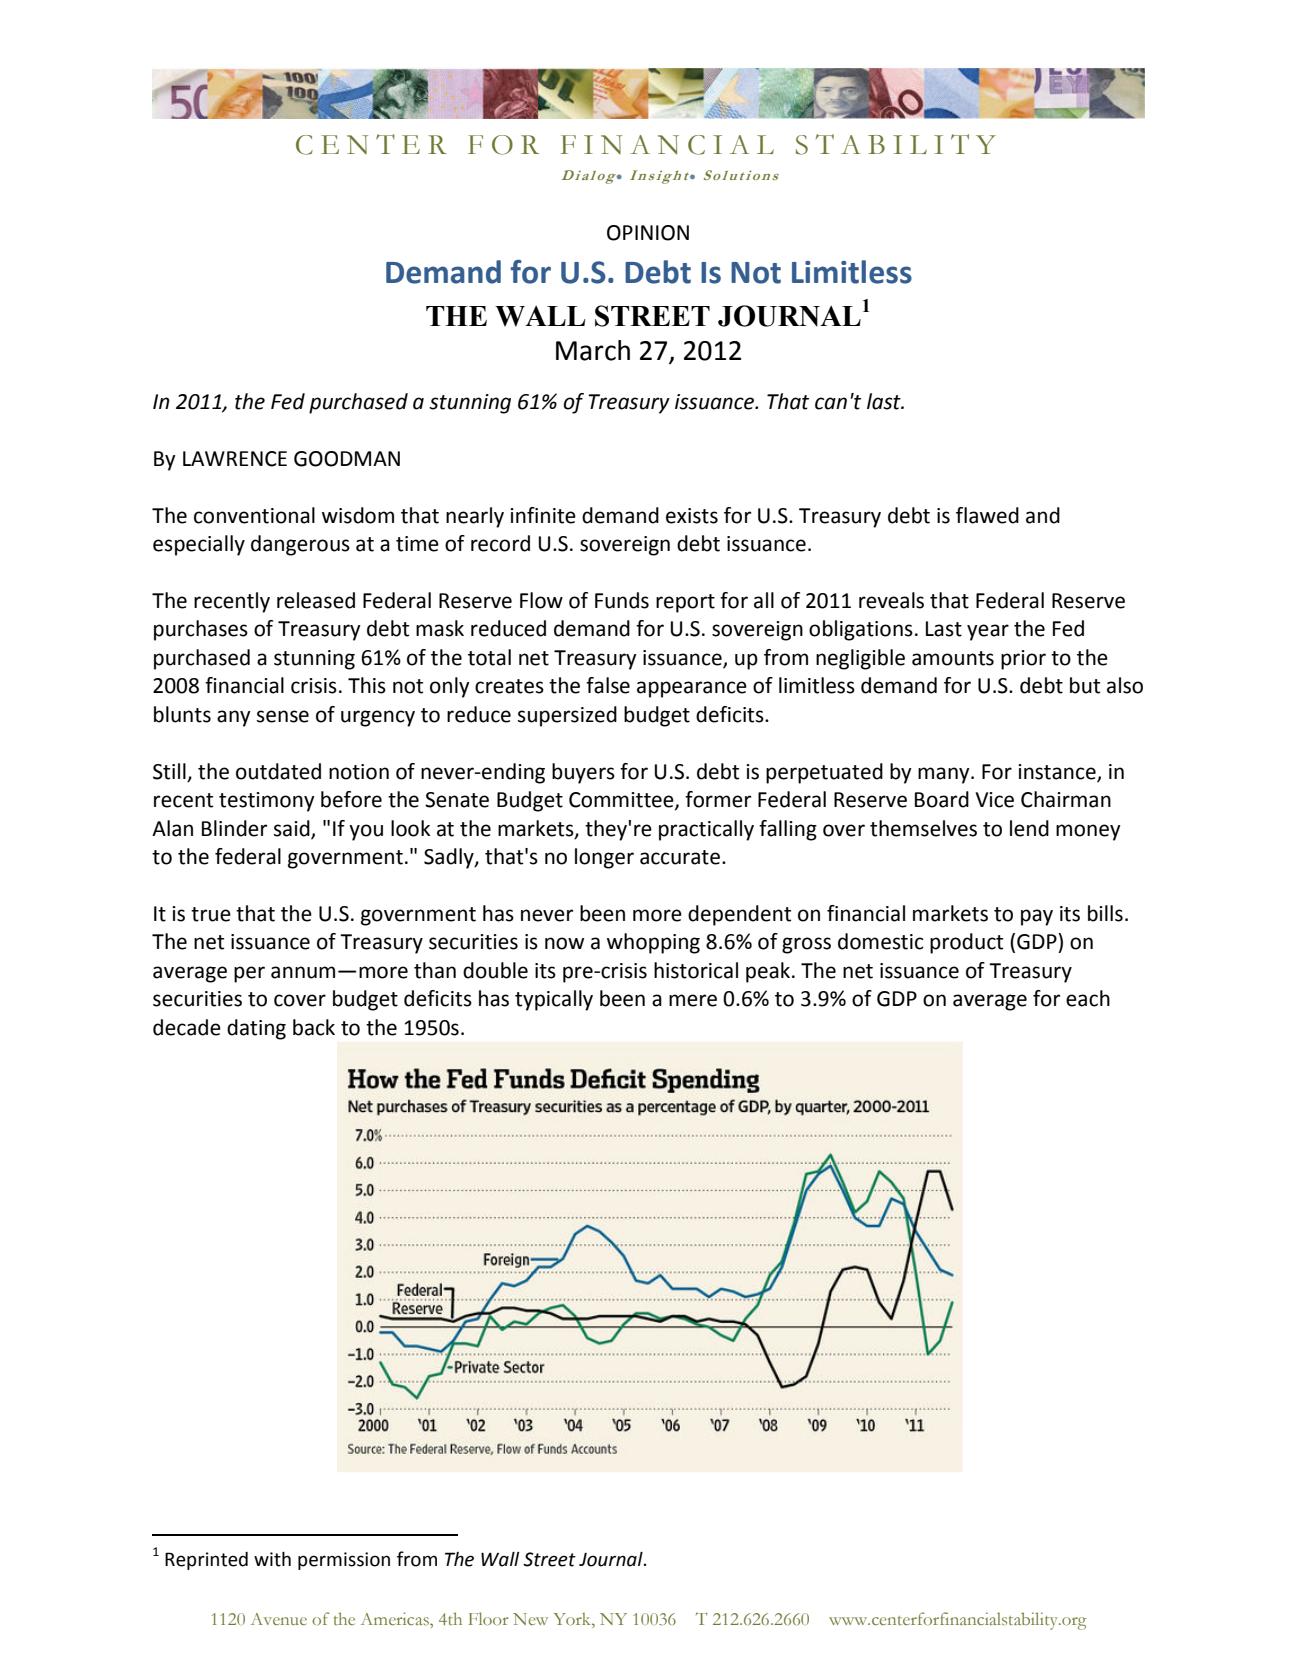 The height and width of the screenshot is (1679, 1297). Describe the element at coordinates (653, 943) in the screenshot. I see `whopping` at that location.
